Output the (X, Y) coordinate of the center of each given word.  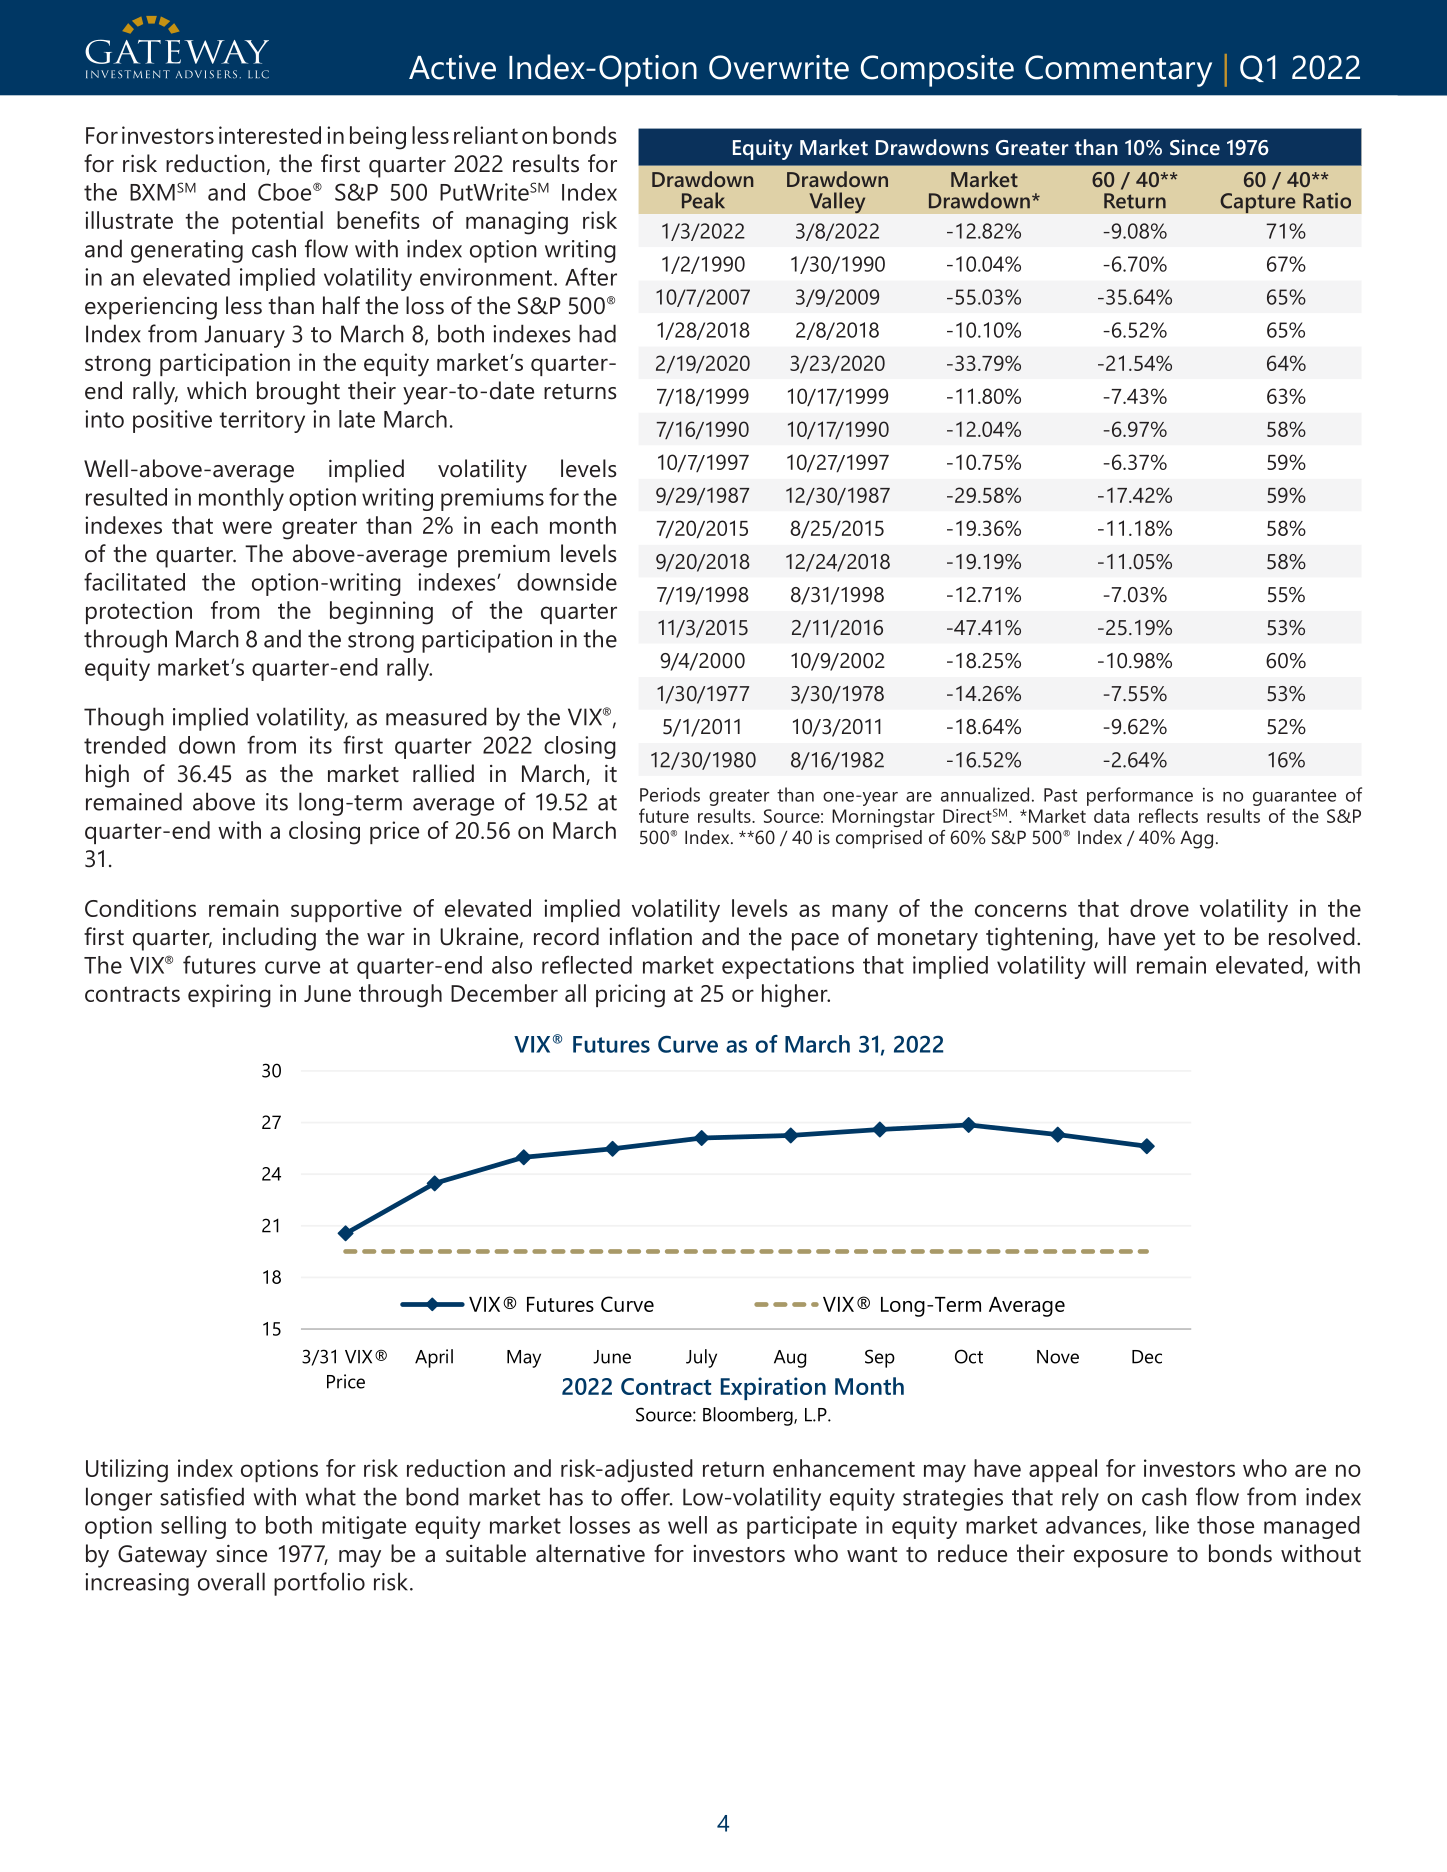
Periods (670, 794)
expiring (229, 996)
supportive (346, 910)
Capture (1258, 203)
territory (262, 421)
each (514, 525)
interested (270, 135)
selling (193, 1527)
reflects (1168, 815)
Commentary (1118, 71)
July (701, 1358)
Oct (969, 1356)
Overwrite (779, 67)
